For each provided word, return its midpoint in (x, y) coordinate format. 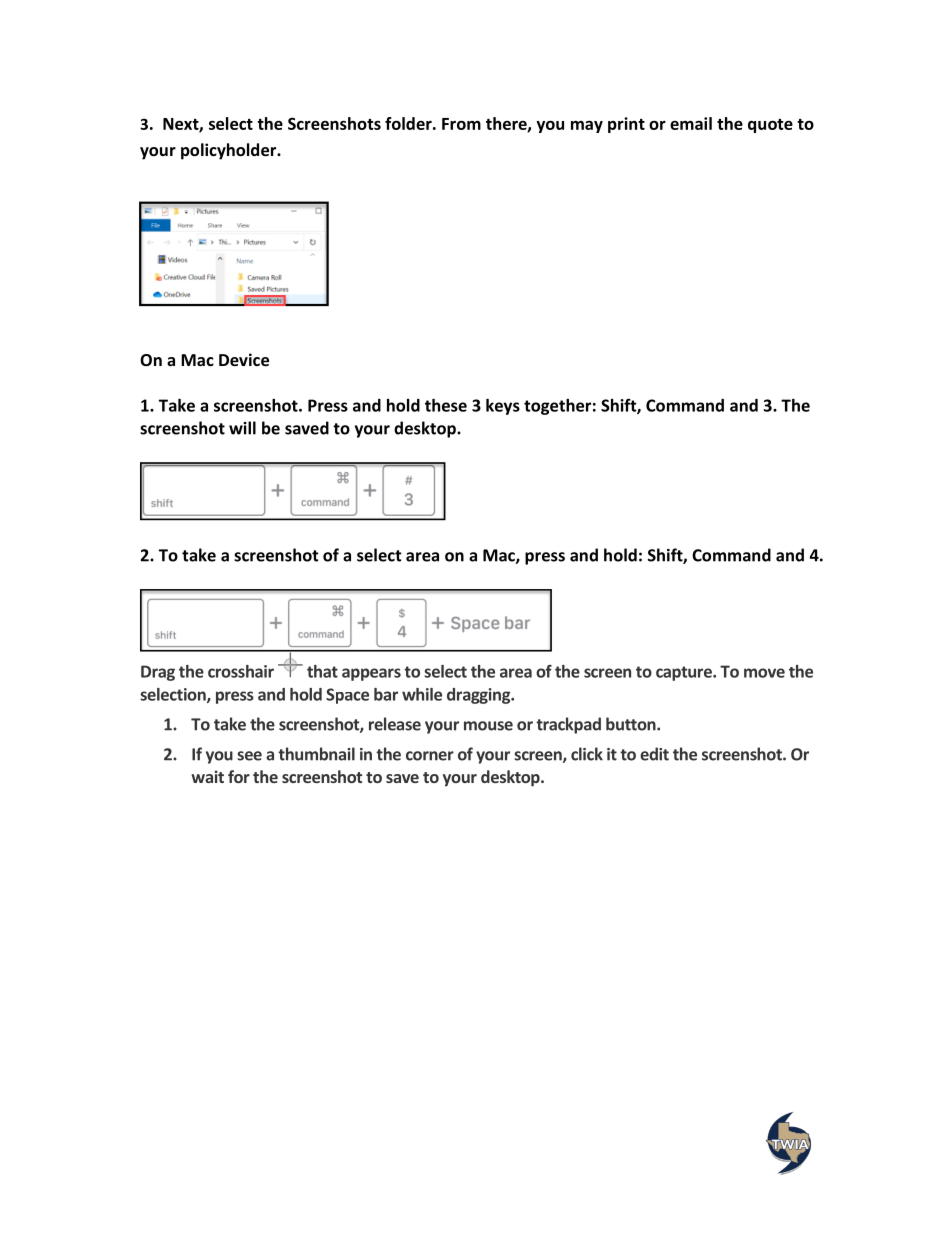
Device (244, 359)
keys (503, 407)
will (242, 428)
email (691, 123)
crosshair (241, 671)
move (764, 673)
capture (685, 673)
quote (770, 126)
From (461, 124)
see (249, 756)
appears (371, 674)
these (446, 405)
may (587, 126)
